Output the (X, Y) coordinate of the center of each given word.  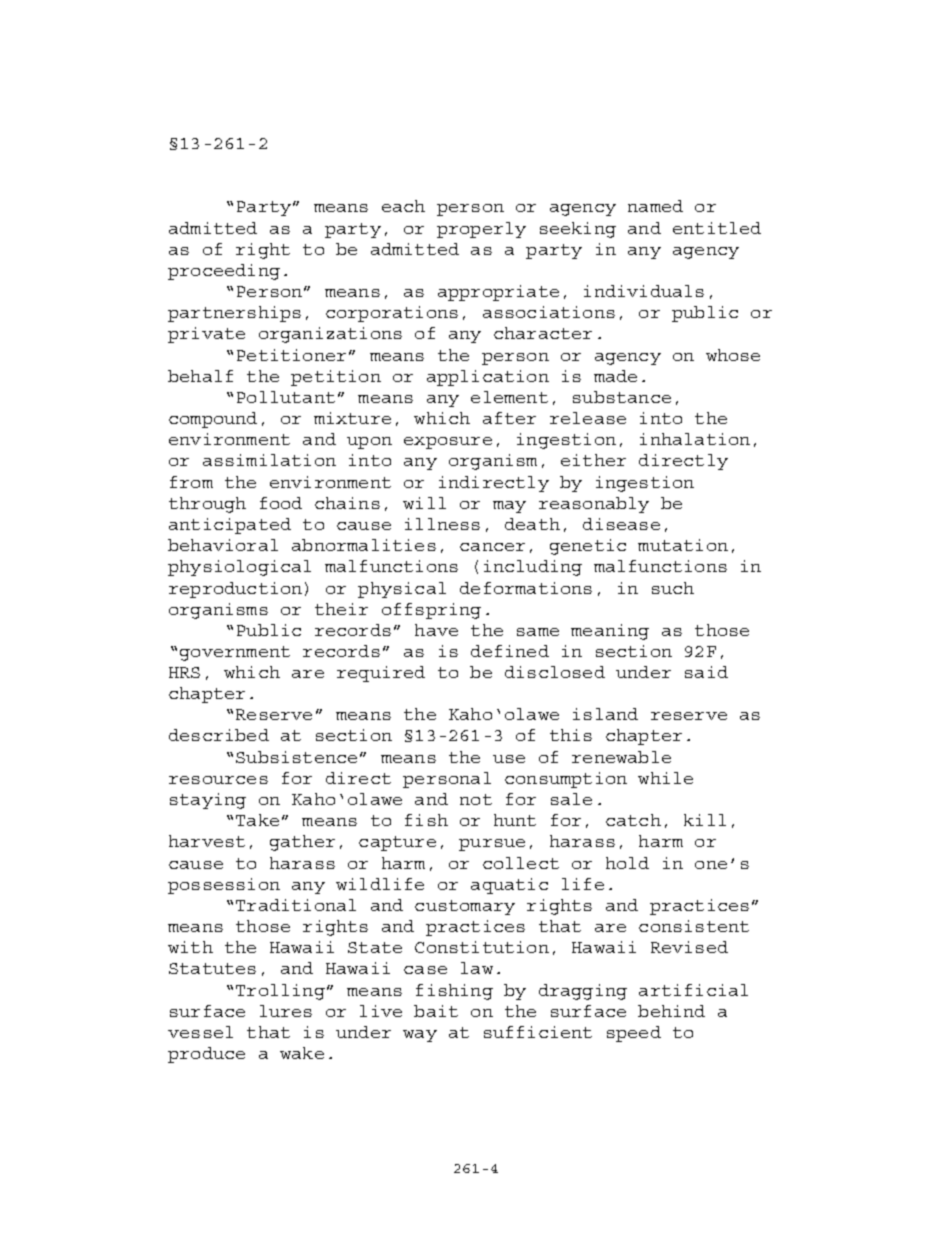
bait (436, 1011)
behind (671, 1011)
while (665, 778)
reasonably (594, 505)
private (206, 335)
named (655, 206)
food (281, 503)
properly (481, 230)
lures (286, 1011)
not (476, 799)
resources (218, 780)
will (424, 503)
